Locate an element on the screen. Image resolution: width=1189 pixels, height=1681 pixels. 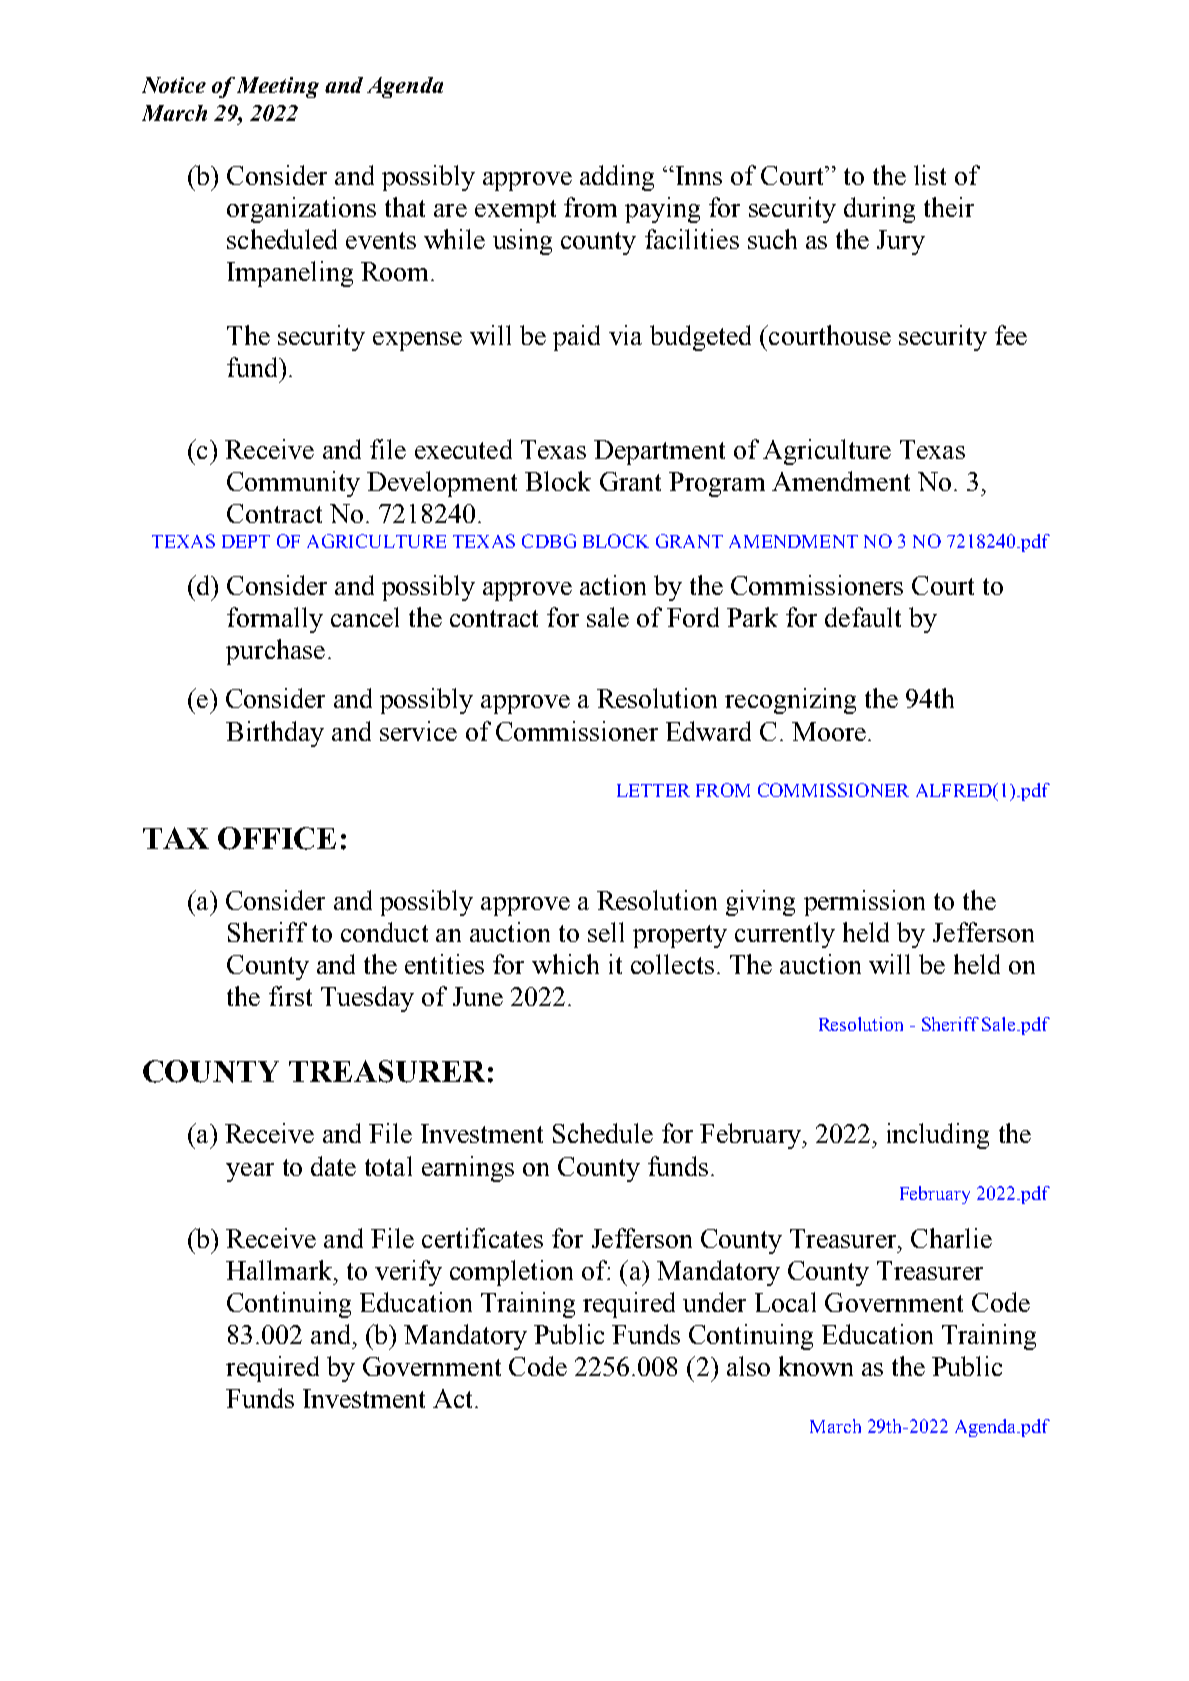
permission is located at coordinates (864, 903).
